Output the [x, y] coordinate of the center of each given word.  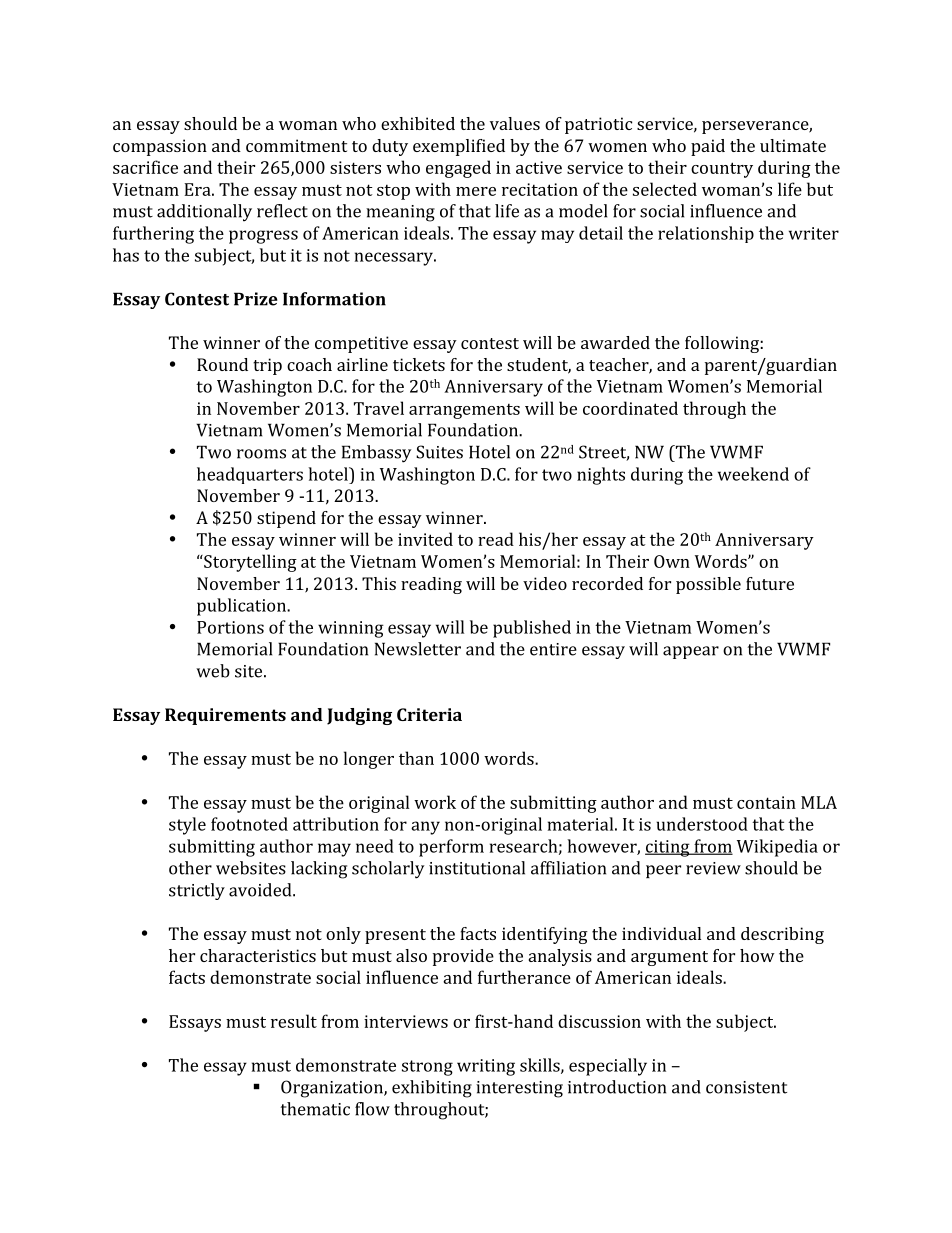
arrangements [464, 411]
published [532, 629]
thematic [315, 1109]
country [722, 170]
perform [451, 848]
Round [222, 364]
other [190, 868]
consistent [746, 1087]
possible [708, 585]
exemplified [459, 147]
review [713, 868]
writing [486, 1067]
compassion [160, 147]
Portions [230, 627]
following [723, 344]
